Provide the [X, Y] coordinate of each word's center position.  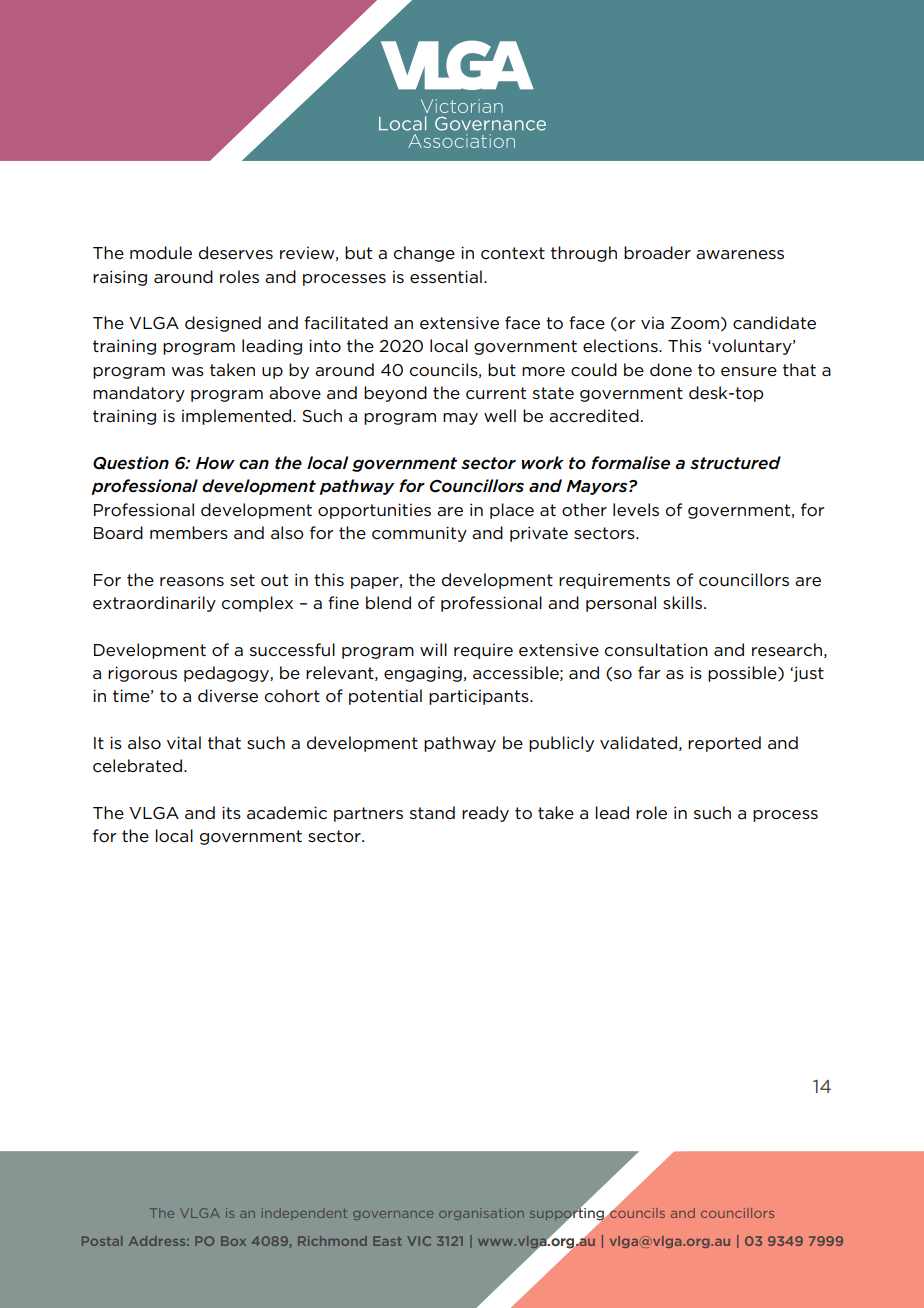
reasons [192, 582]
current [496, 393]
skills [684, 602]
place [512, 511]
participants [480, 697]
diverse [228, 696]
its [231, 812]
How [215, 463]
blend [388, 603]
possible [743, 674]
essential [446, 277]
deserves [236, 253]
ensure [749, 372]
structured [735, 463]
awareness [740, 255]
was [187, 371]
